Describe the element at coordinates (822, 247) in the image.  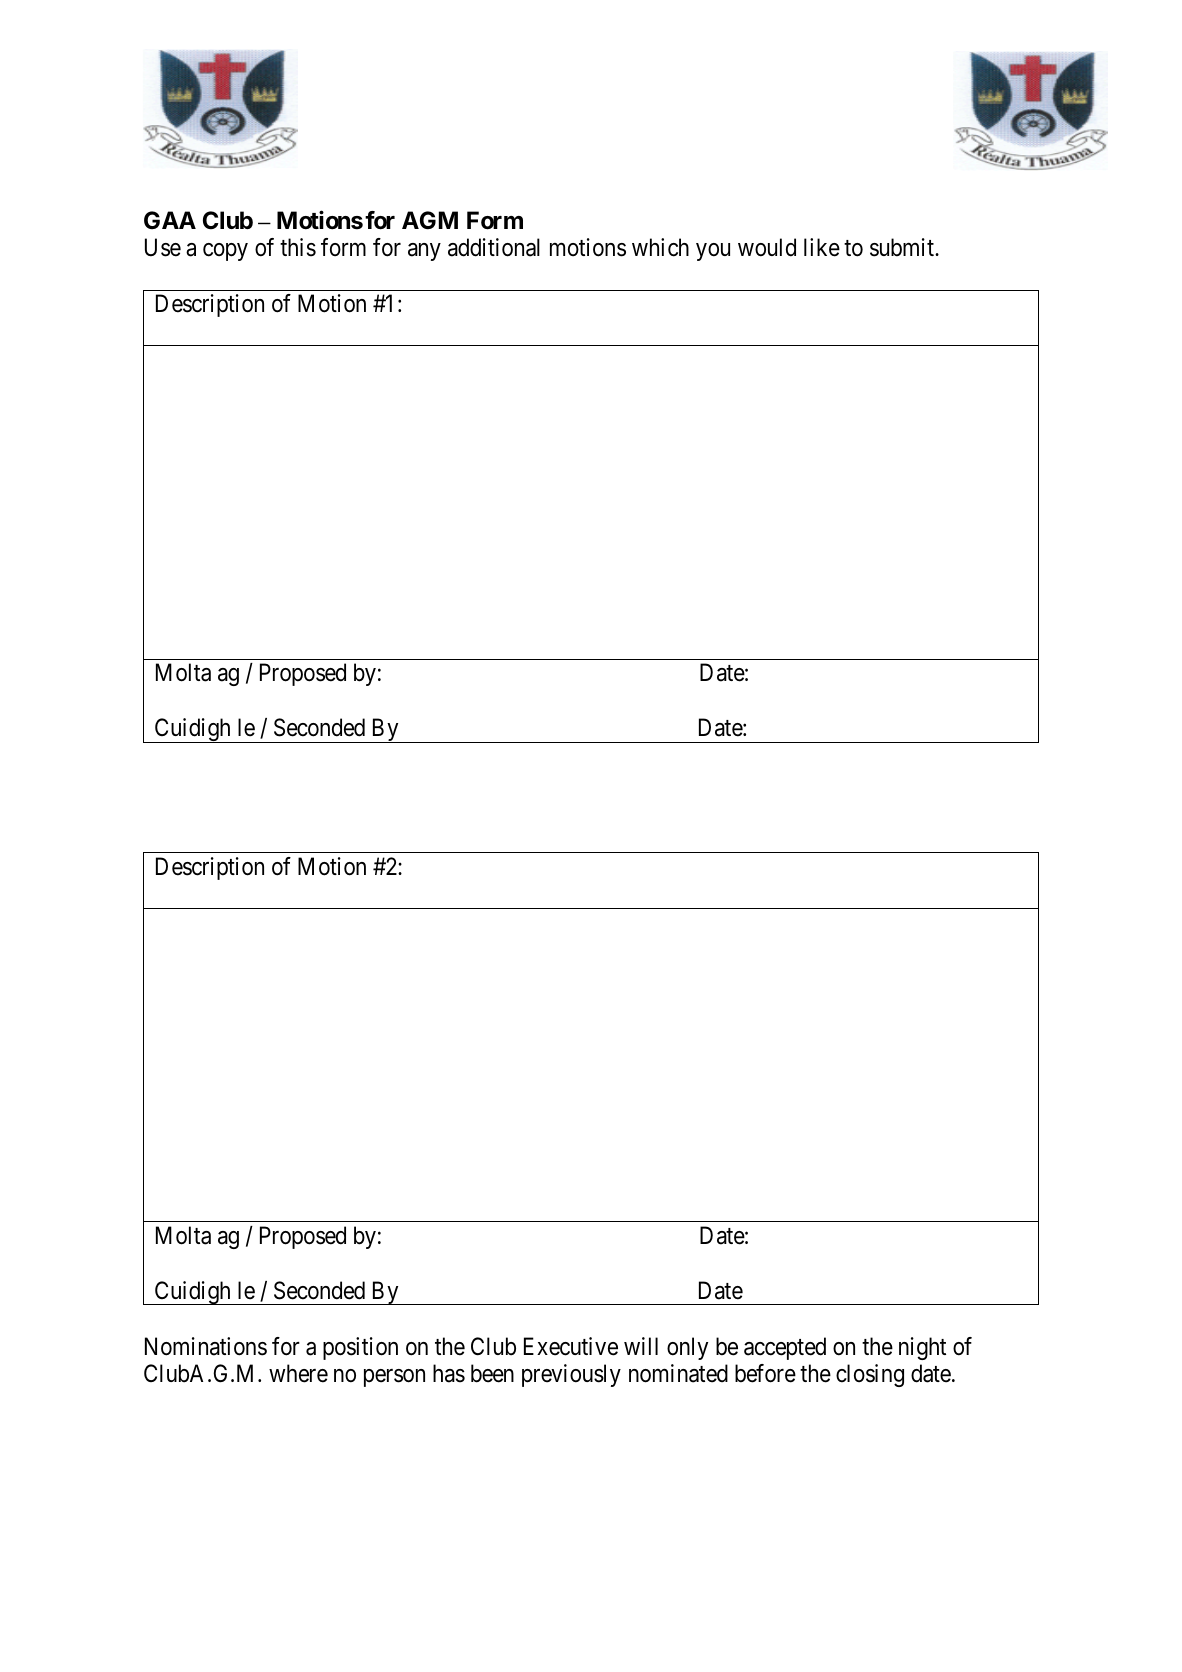
I see `like` at that location.
